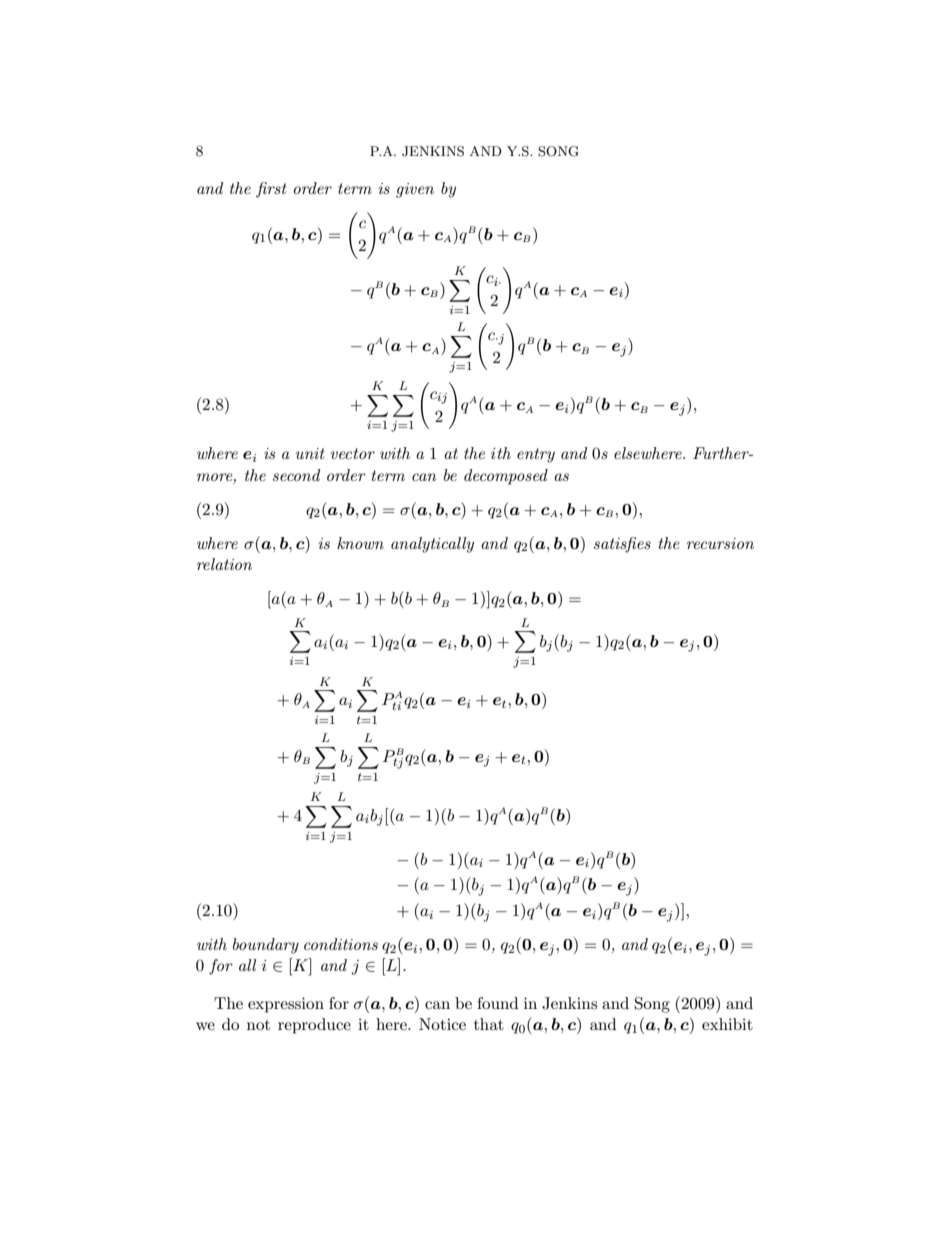  I want to click on conditions, so click(341, 944).
